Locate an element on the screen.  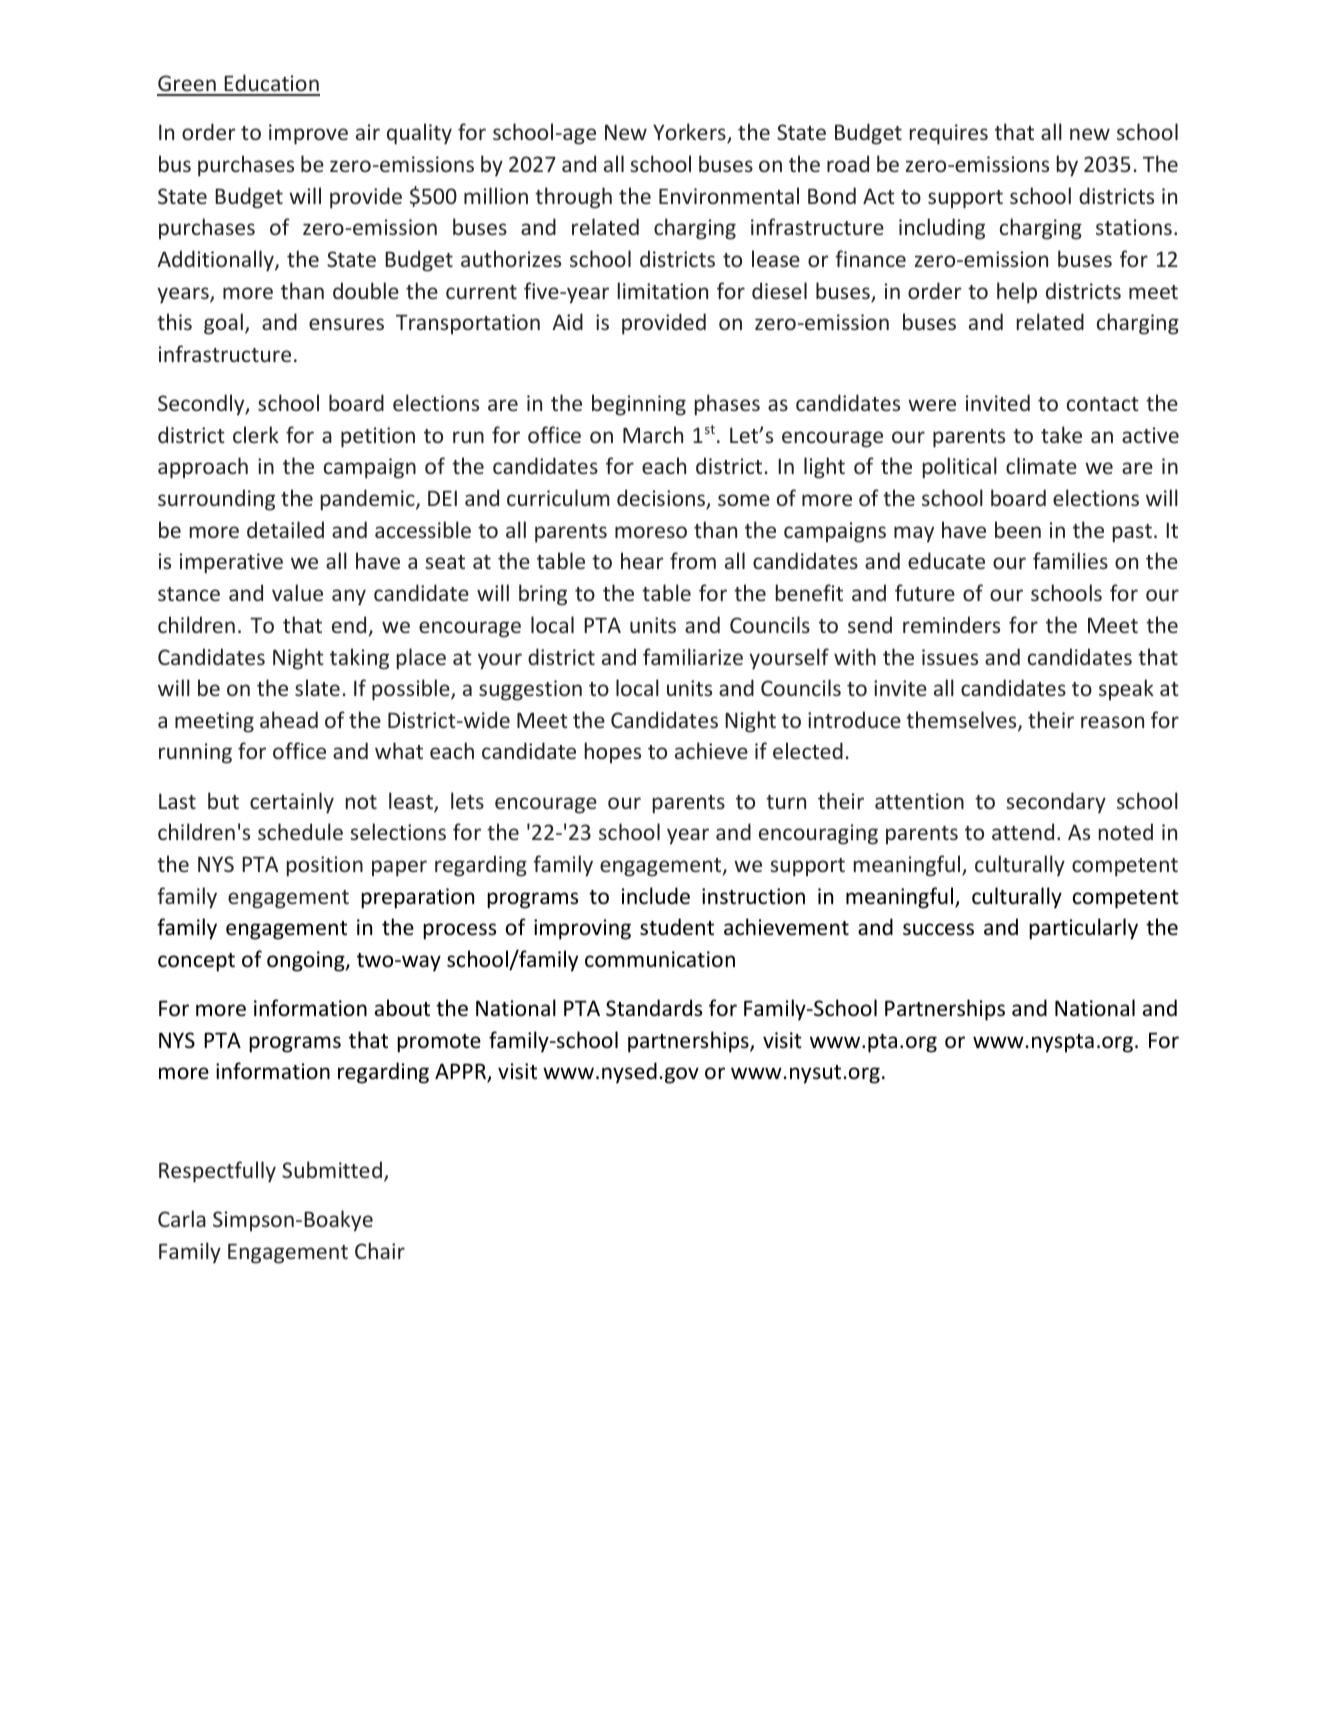
themselves is located at coordinates (962, 721).
